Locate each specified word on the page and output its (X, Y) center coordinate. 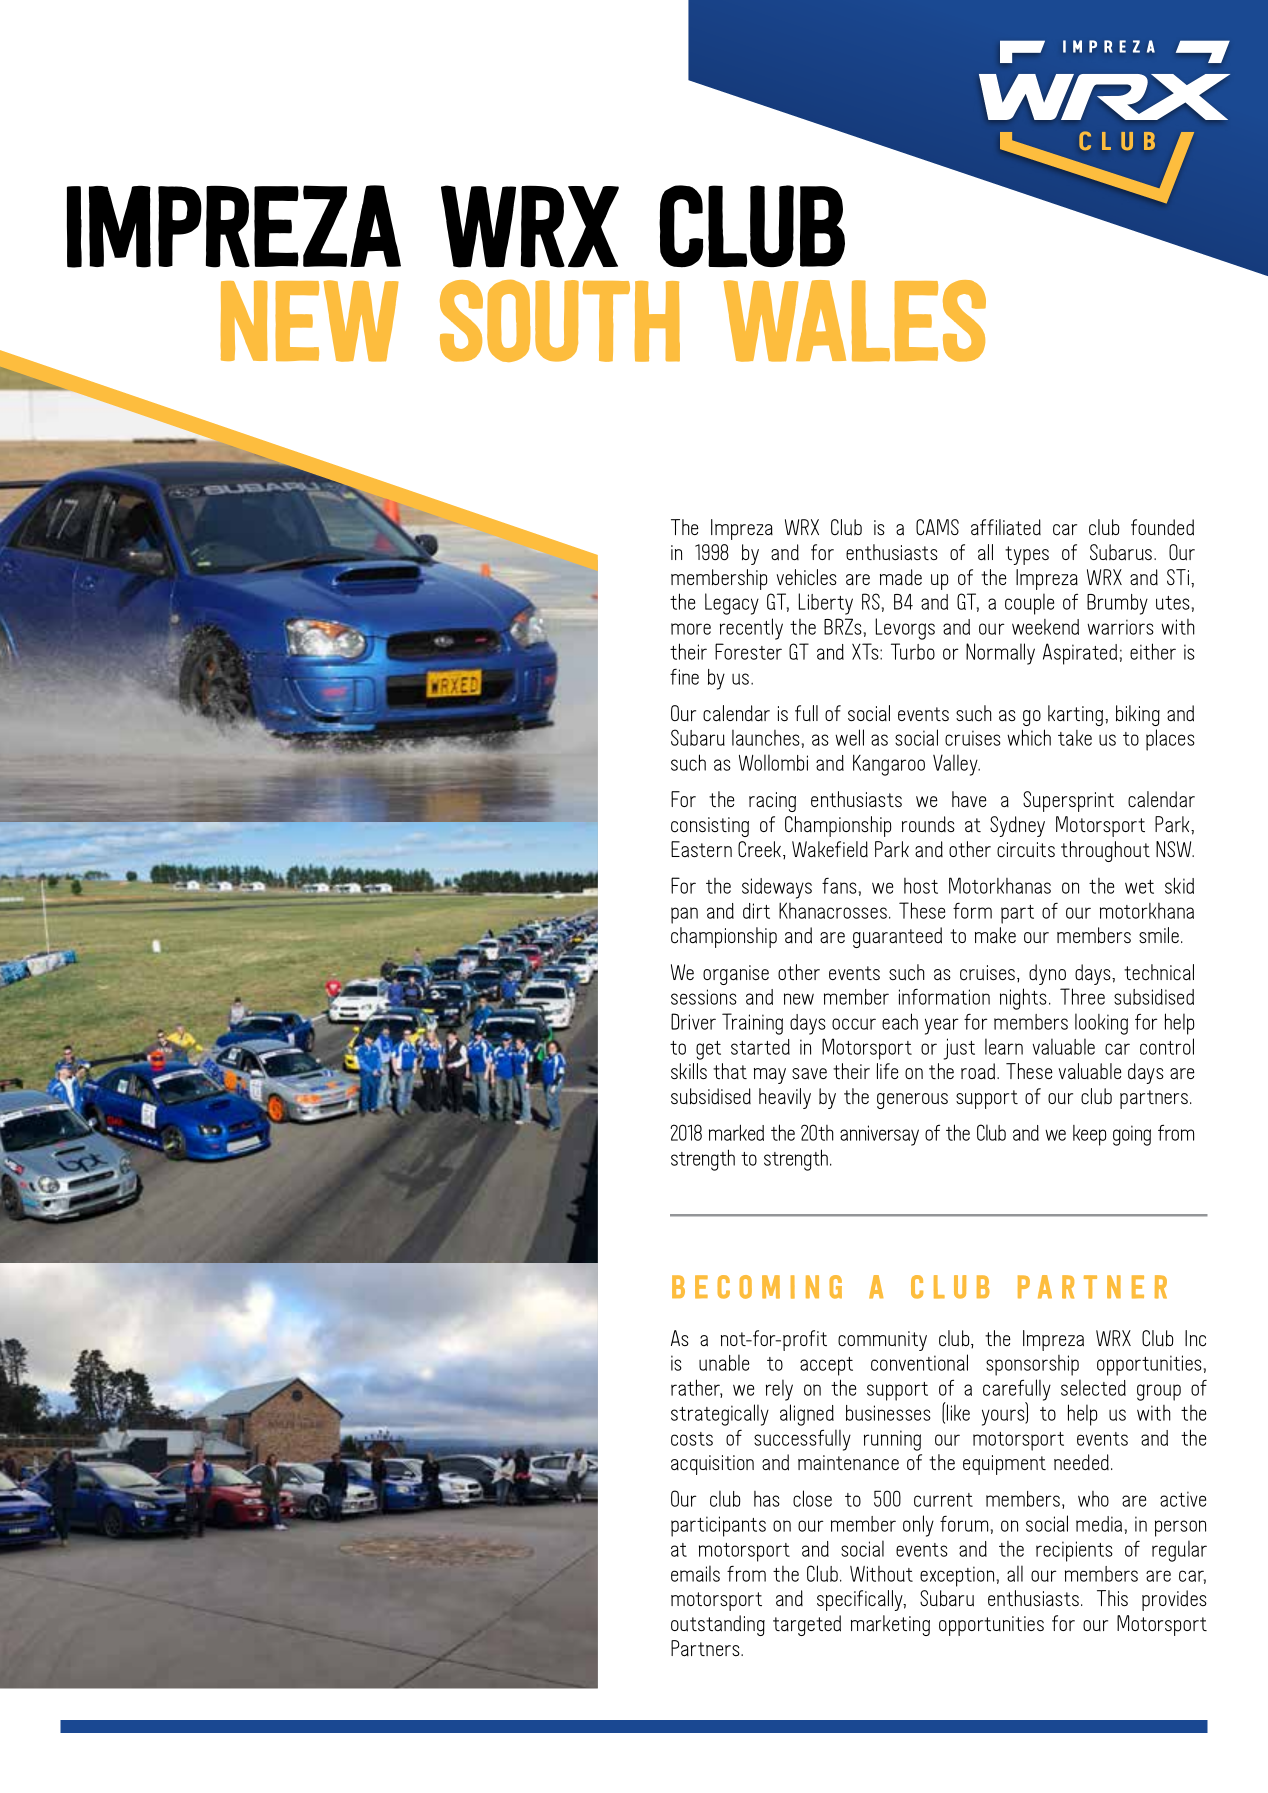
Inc (1195, 1338)
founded (1162, 527)
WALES (855, 321)
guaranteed (897, 937)
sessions (704, 997)
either (1153, 651)
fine (684, 677)
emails (695, 1573)
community (882, 1341)
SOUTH (560, 321)
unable (724, 1362)
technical (1159, 972)
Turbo (913, 651)
